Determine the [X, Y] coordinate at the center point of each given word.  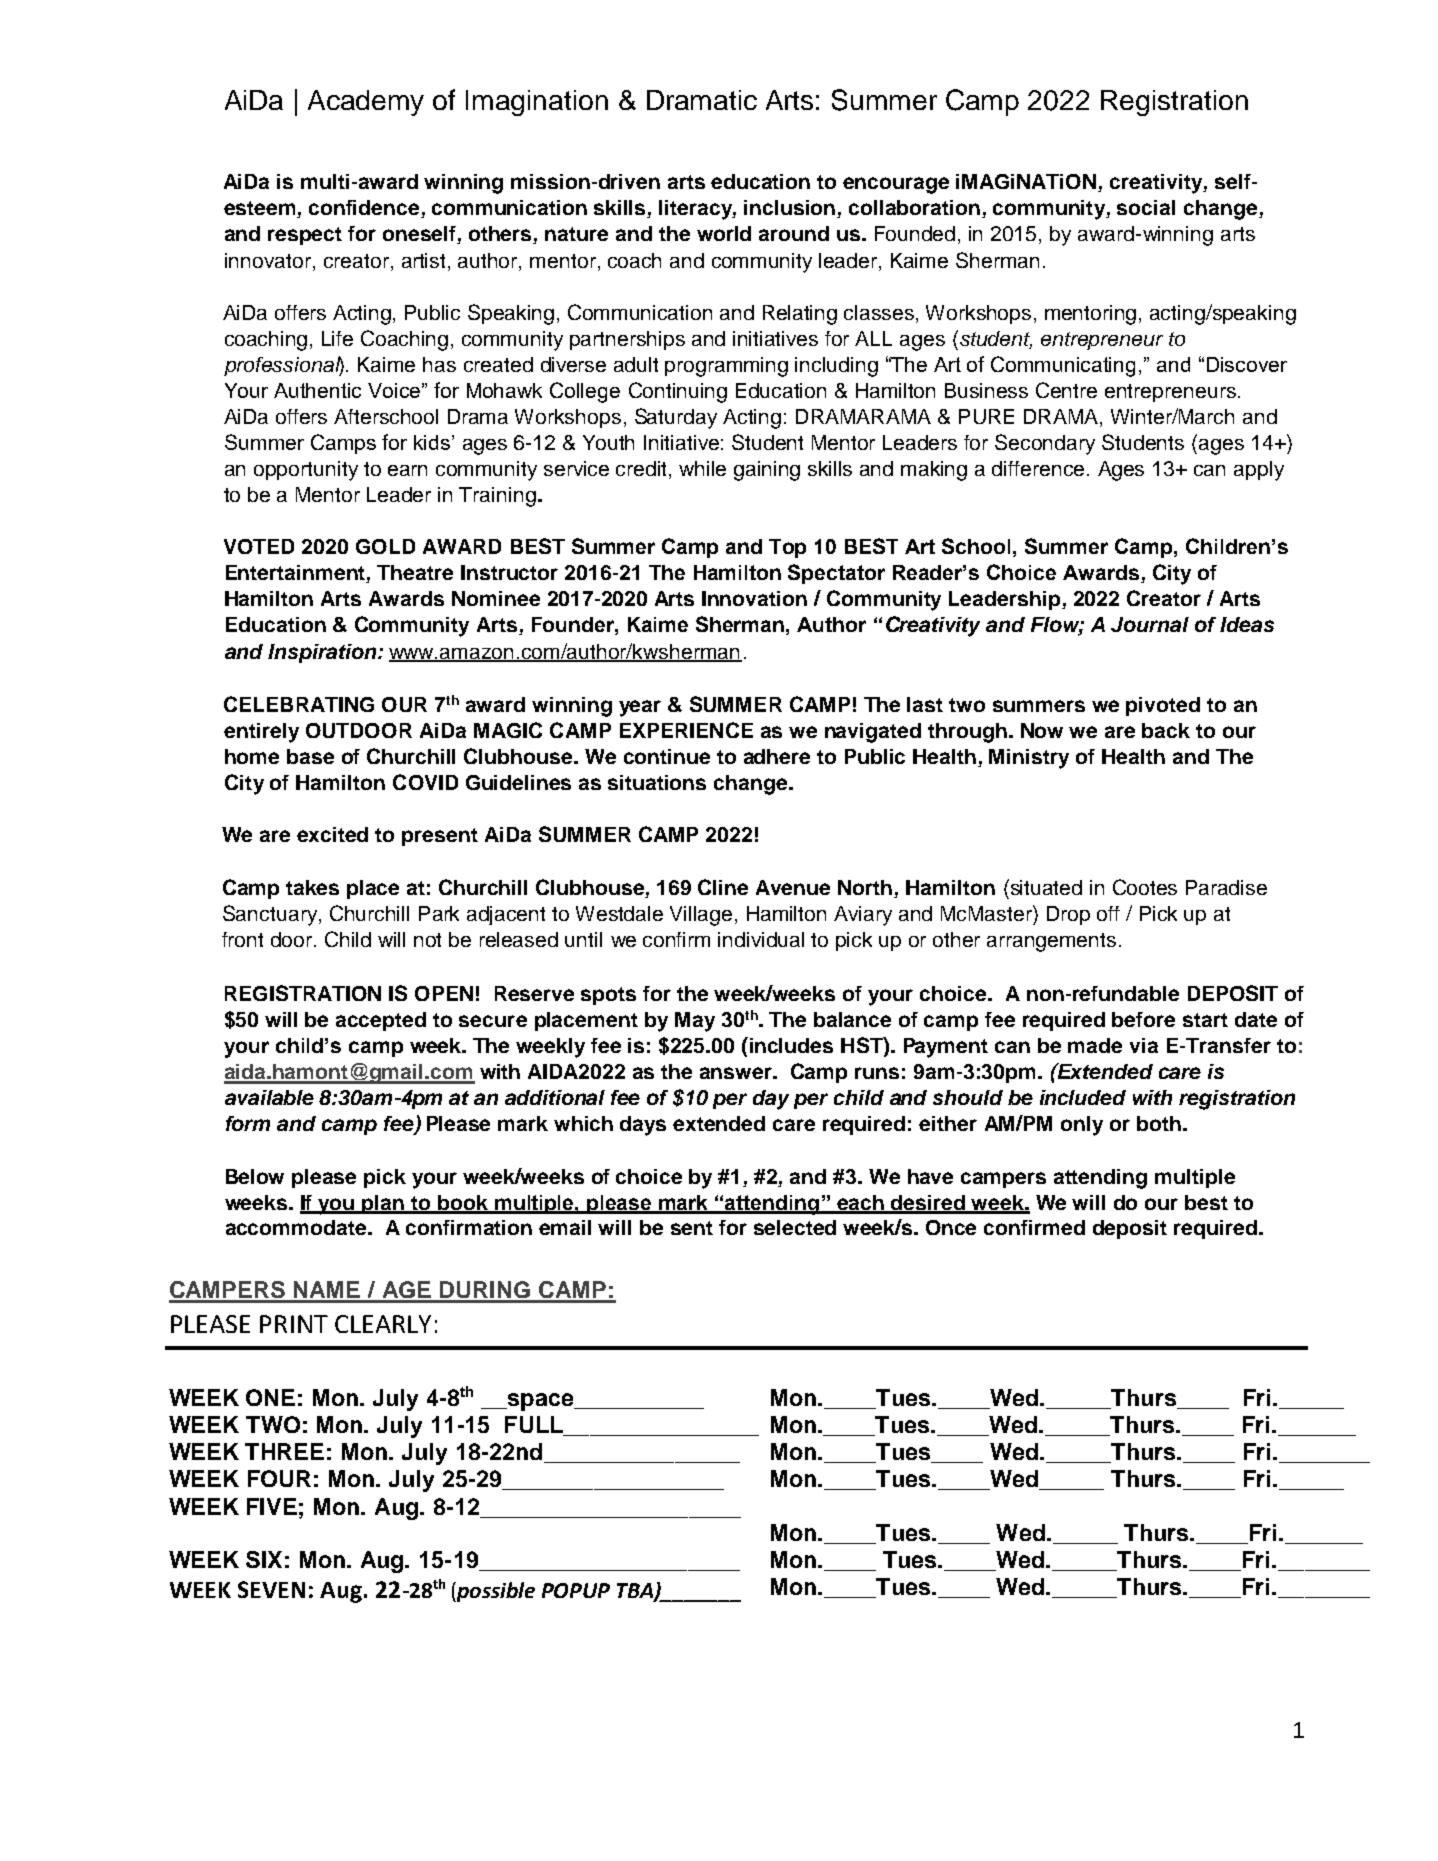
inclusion [791, 209]
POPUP [576, 1590]
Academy [366, 103]
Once [951, 1227]
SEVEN [271, 1589]
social [1146, 207]
